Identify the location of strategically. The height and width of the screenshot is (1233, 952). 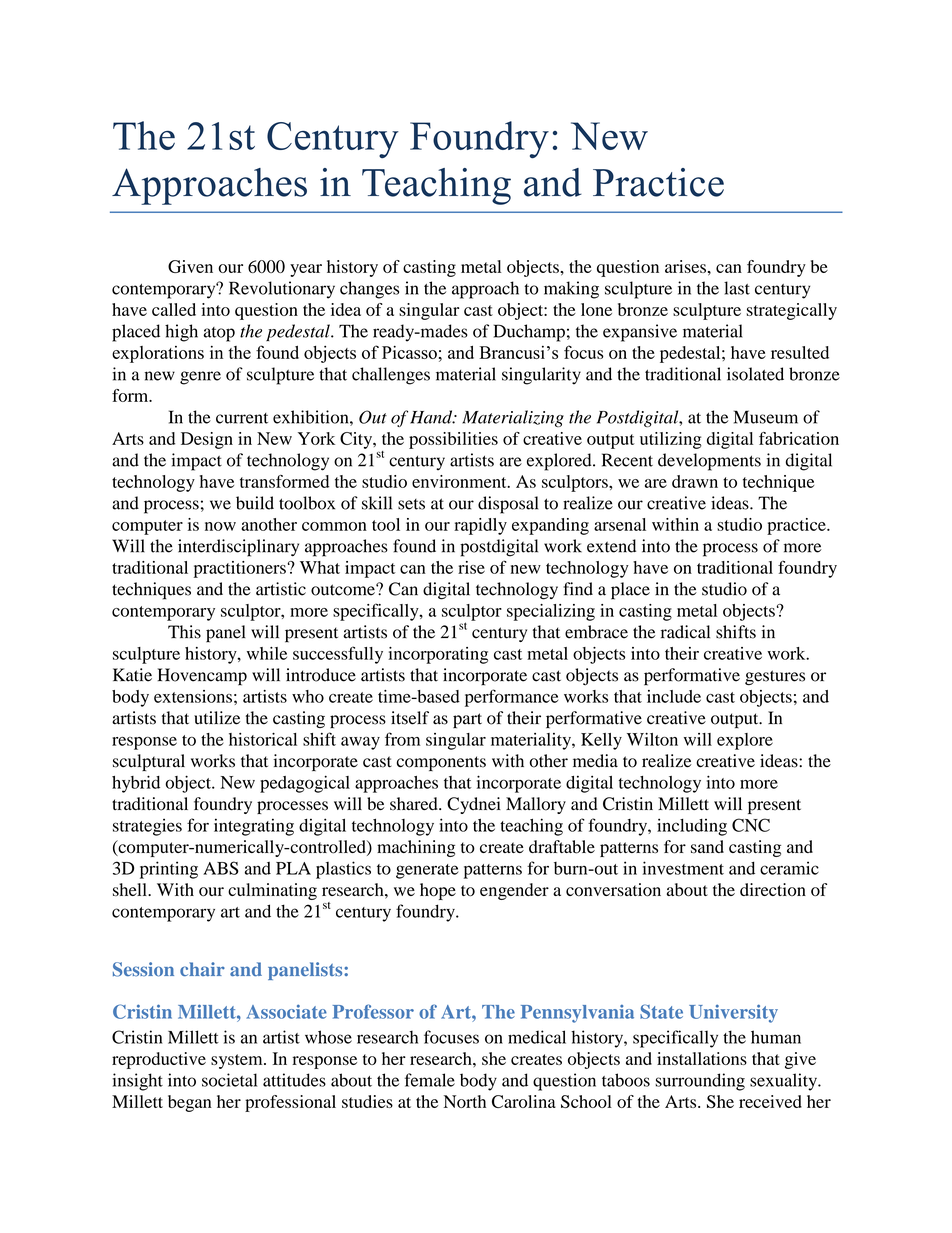
(792, 311).
